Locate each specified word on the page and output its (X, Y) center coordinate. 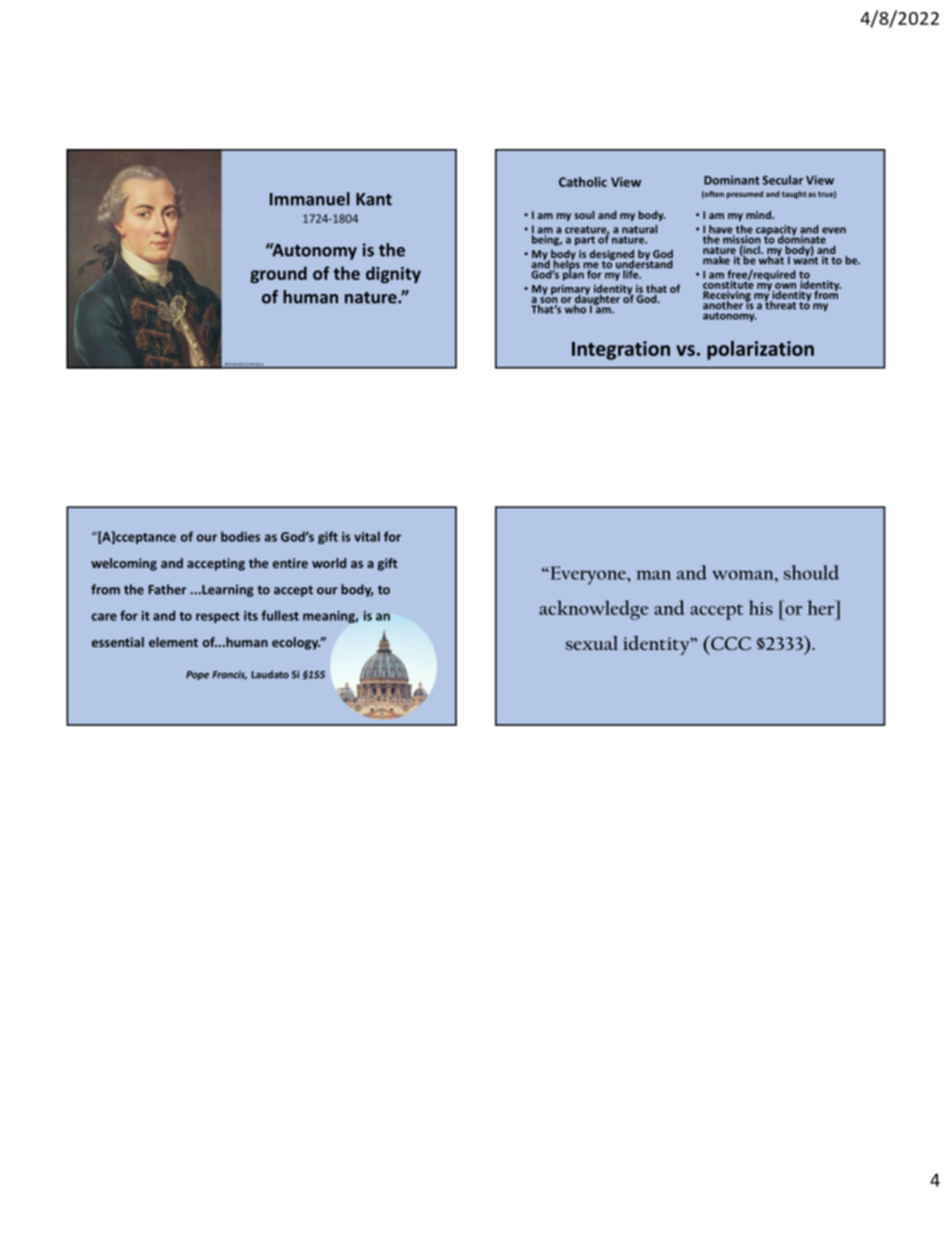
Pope (197, 675)
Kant (374, 199)
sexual (592, 643)
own (785, 286)
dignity (393, 274)
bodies (240, 536)
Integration (621, 350)
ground (278, 274)
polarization (760, 350)
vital (367, 536)
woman (744, 575)
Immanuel (310, 199)
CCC (730, 642)
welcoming (124, 564)
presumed (745, 195)
